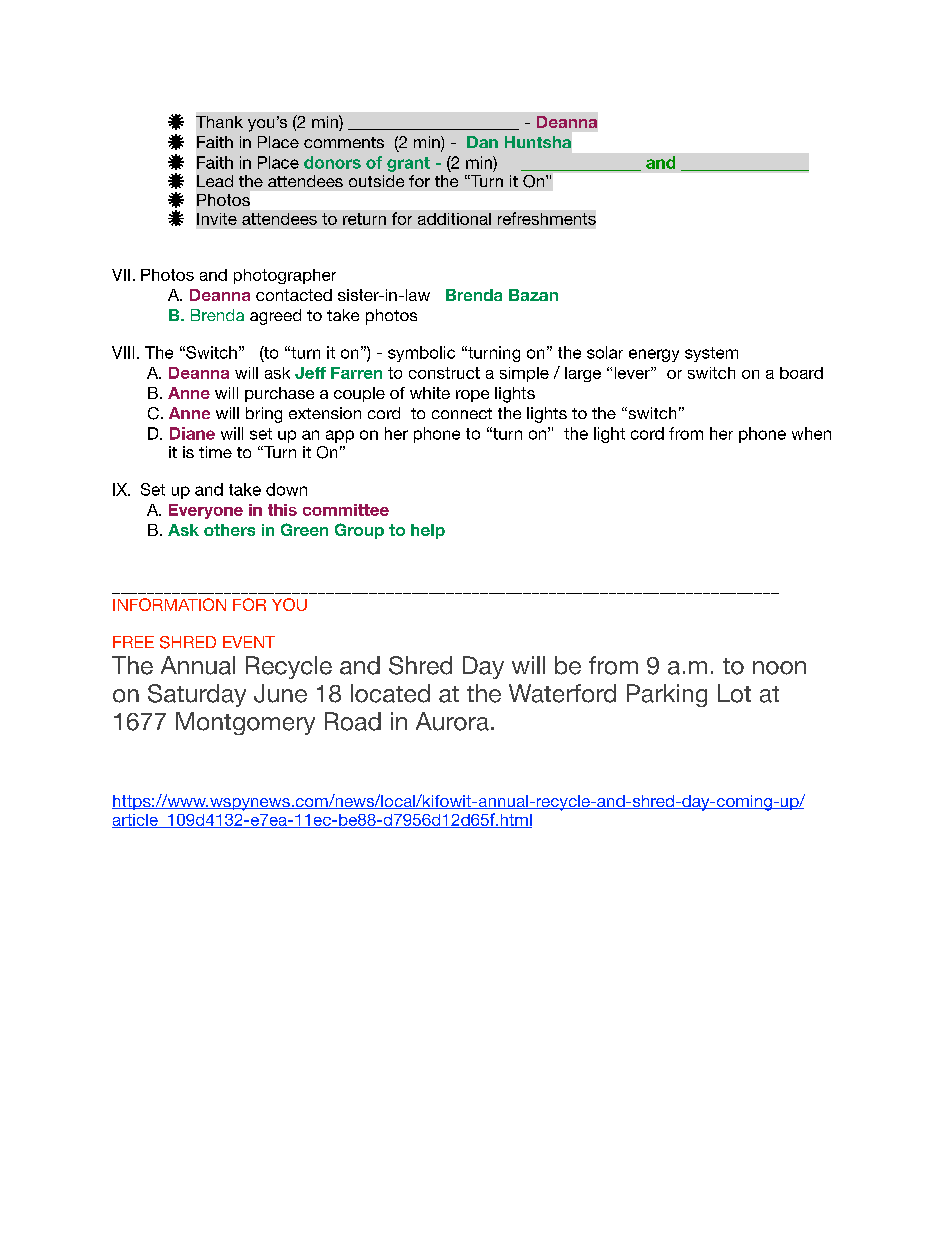 The height and width of the document is (1233, 952). I want to click on Saturday, so click(197, 695).
